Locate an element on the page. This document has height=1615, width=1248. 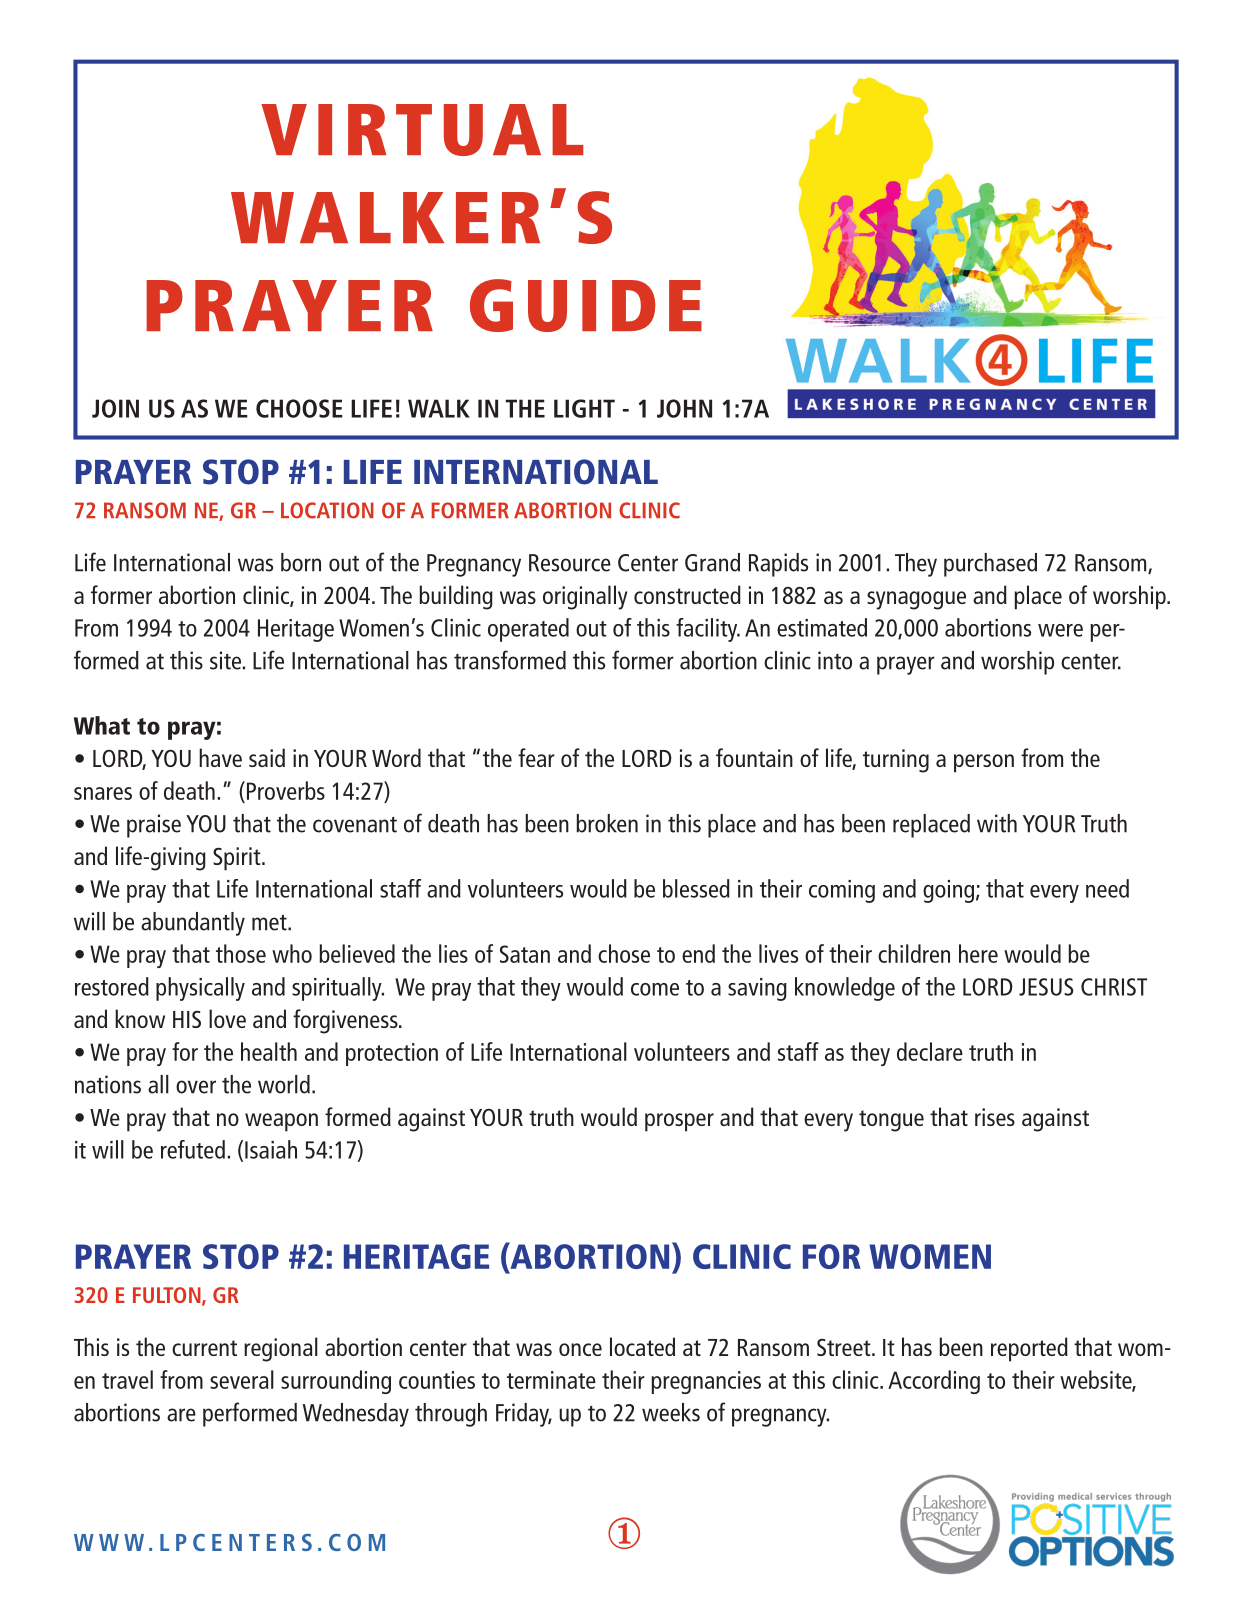
person is located at coordinates (984, 763).
